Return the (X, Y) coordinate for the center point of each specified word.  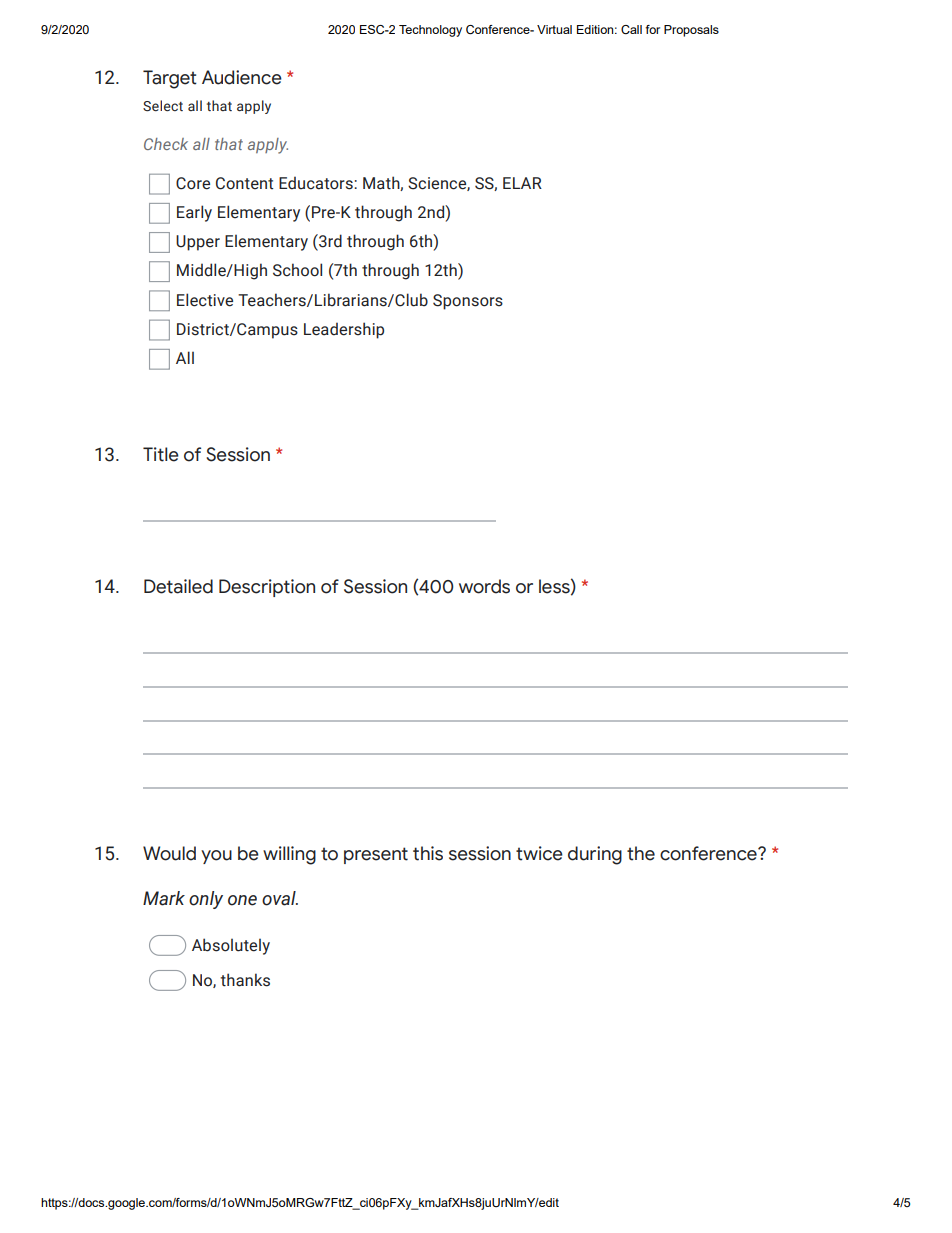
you (216, 857)
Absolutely (231, 946)
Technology (430, 31)
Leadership (344, 330)
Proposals (691, 31)
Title (161, 454)
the (641, 853)
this (428, 853)
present (376, 855)
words (484, 586)
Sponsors (468, 302)
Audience (242, 77)
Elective (205, 300)
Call (631, 29)
